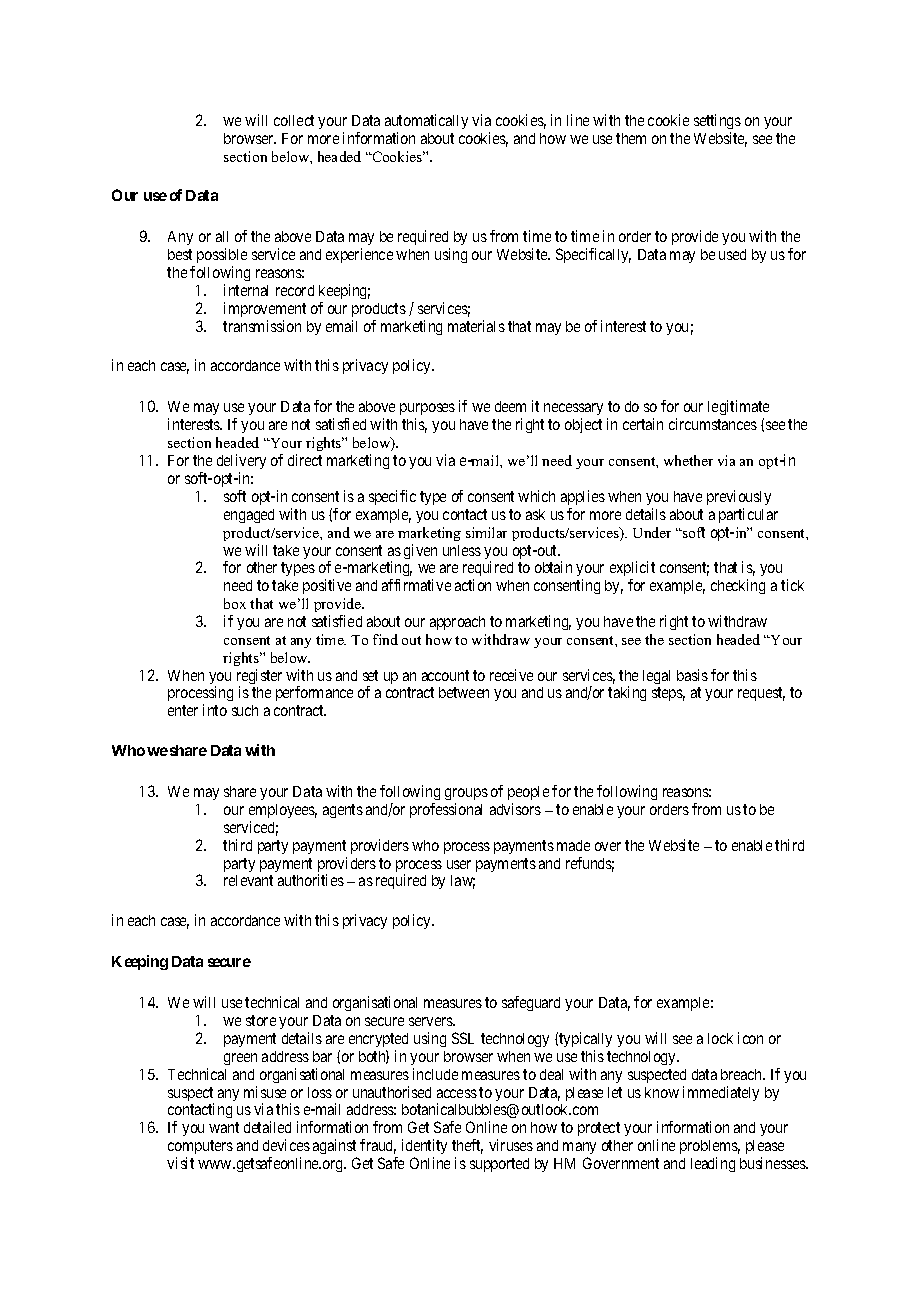  What do you see at coordinates (692, 675) in the screenshot?
I see `basis` at bounding box center [692, 675].
